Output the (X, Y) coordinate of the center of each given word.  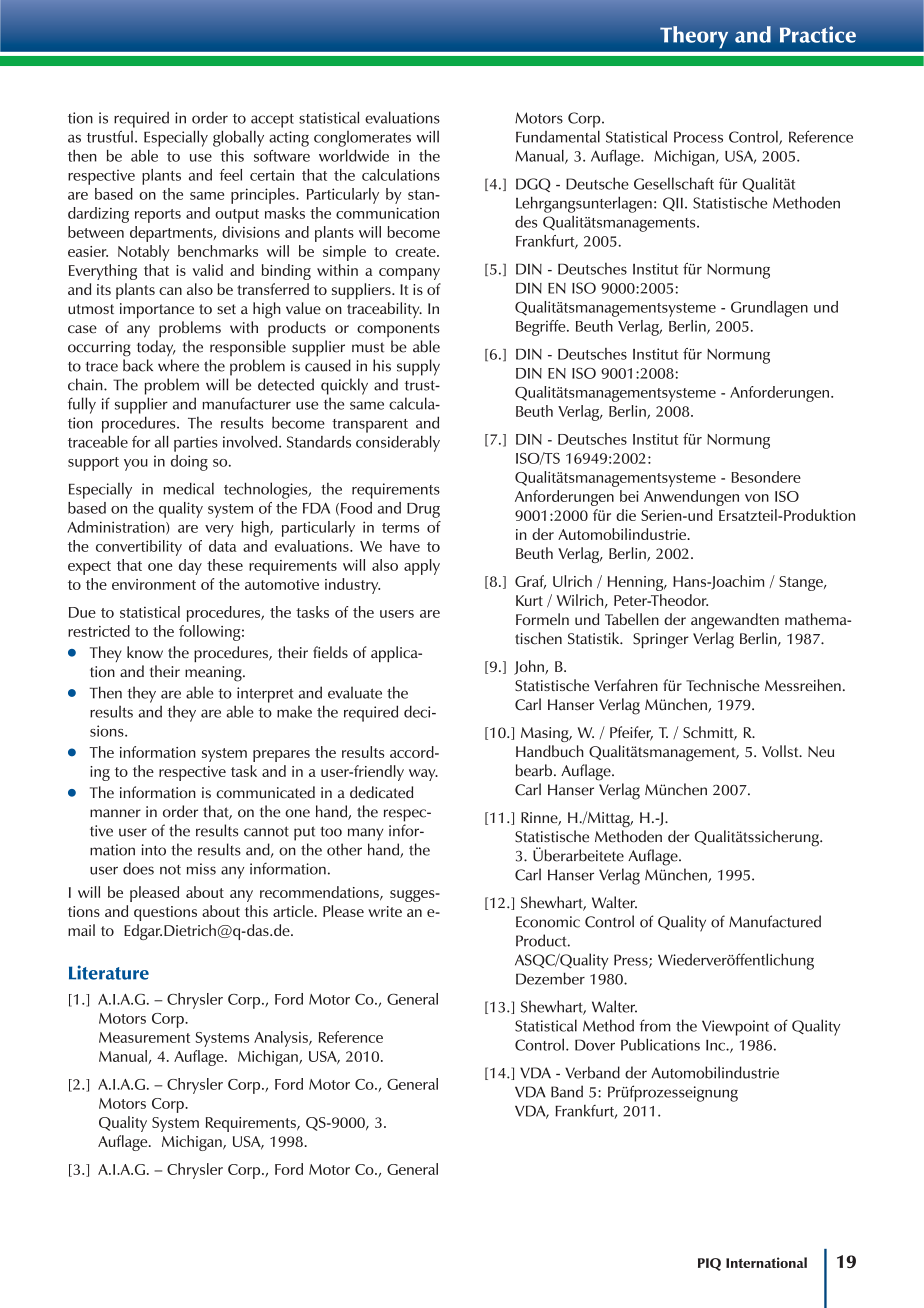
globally (238, 138)
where (178, 365)
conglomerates (362, 139)
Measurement (144, 1037)
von (757, 498)
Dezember (550, 978)
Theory (694, 37)
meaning (214, 674)
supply (418, 367)
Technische (723, 685)
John (530, 667)
